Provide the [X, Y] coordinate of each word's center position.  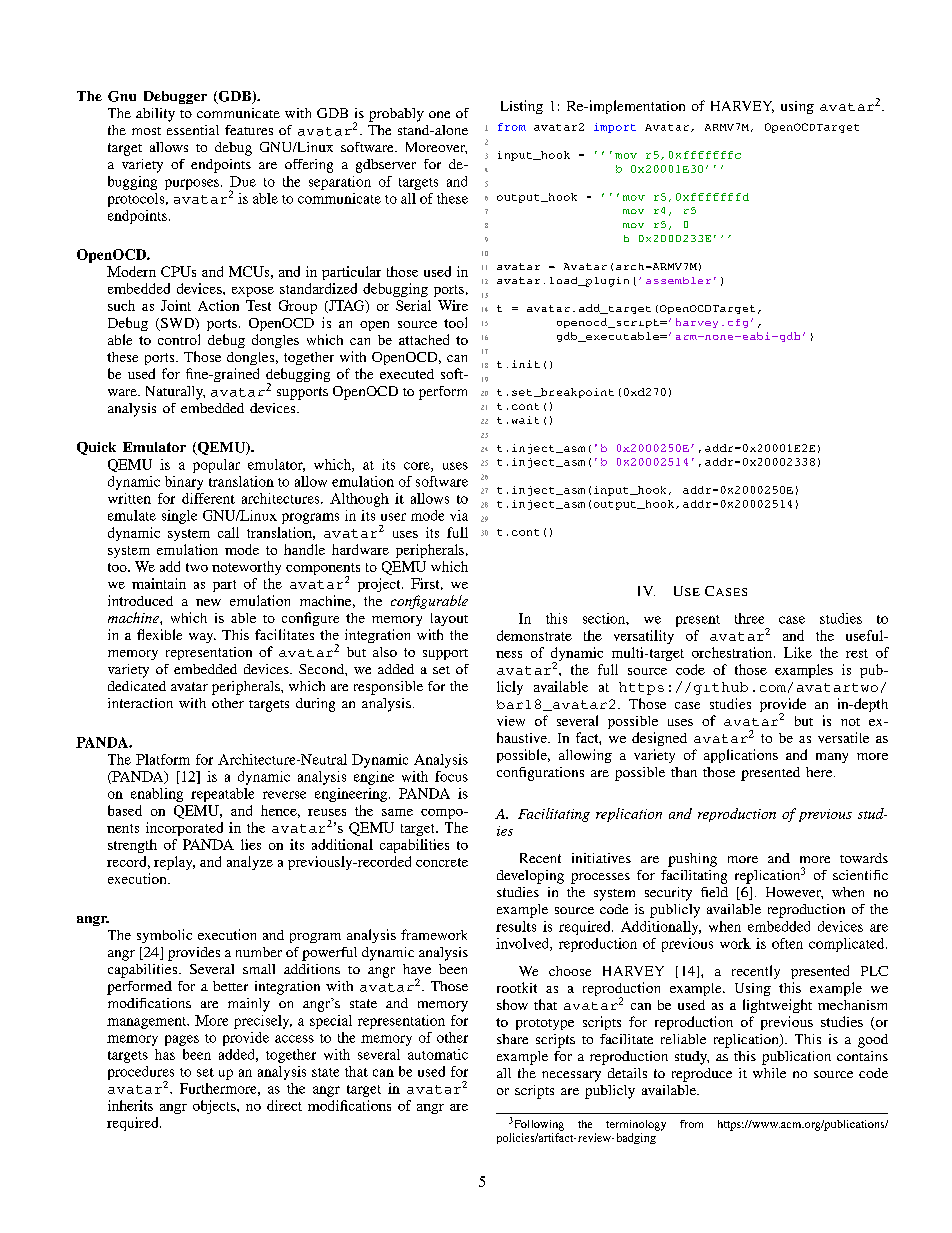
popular [216, 466]
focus [451, 776]
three [749, 618]
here [820, 772]
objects [215, 1107]
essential [193, 130]
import [615, 128]
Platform [163, 759]
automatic [438, 1054]
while [769, 1073]
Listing [522, 107]
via [459, 515]
